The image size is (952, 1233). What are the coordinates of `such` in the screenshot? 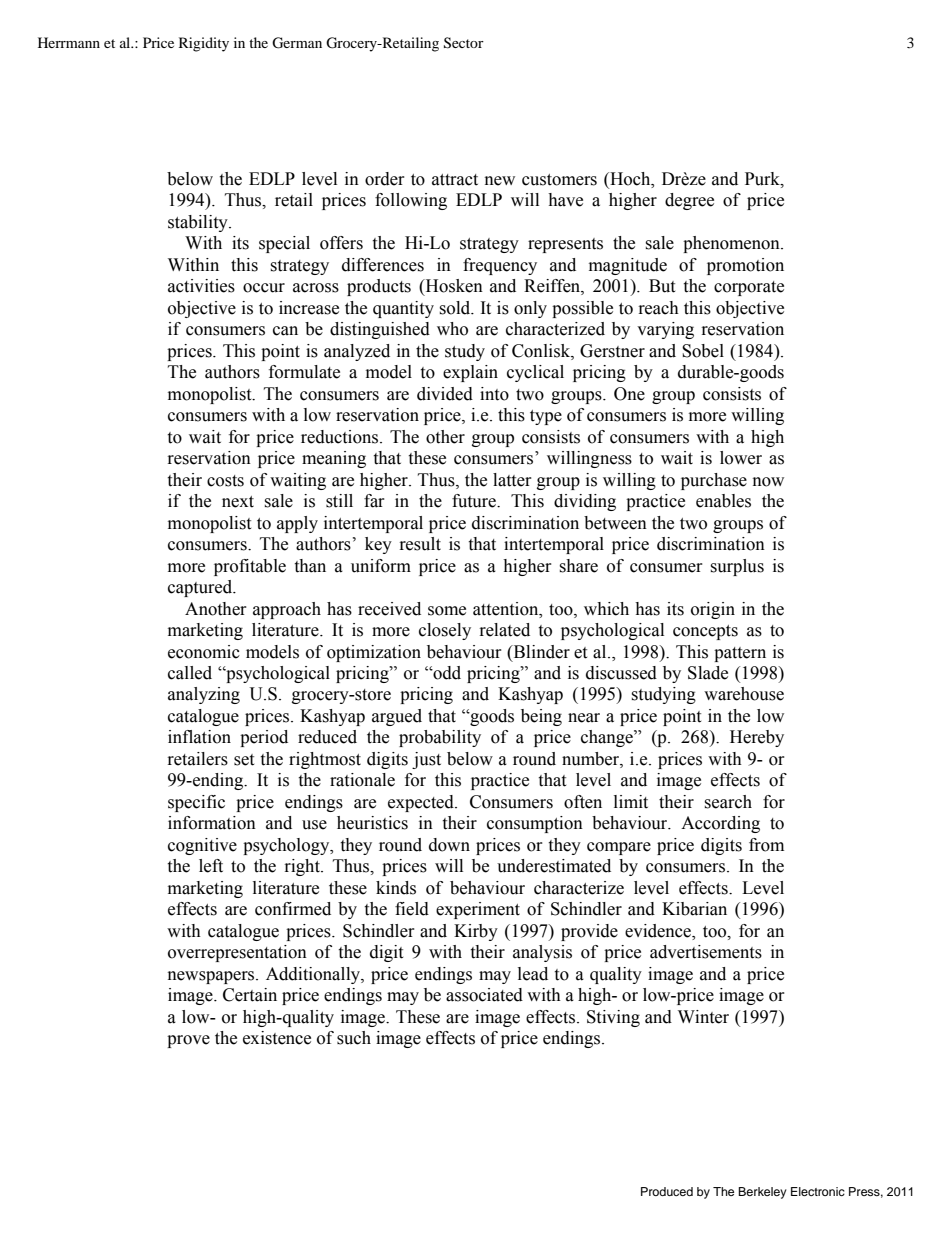 It's located at (354, 1038).
